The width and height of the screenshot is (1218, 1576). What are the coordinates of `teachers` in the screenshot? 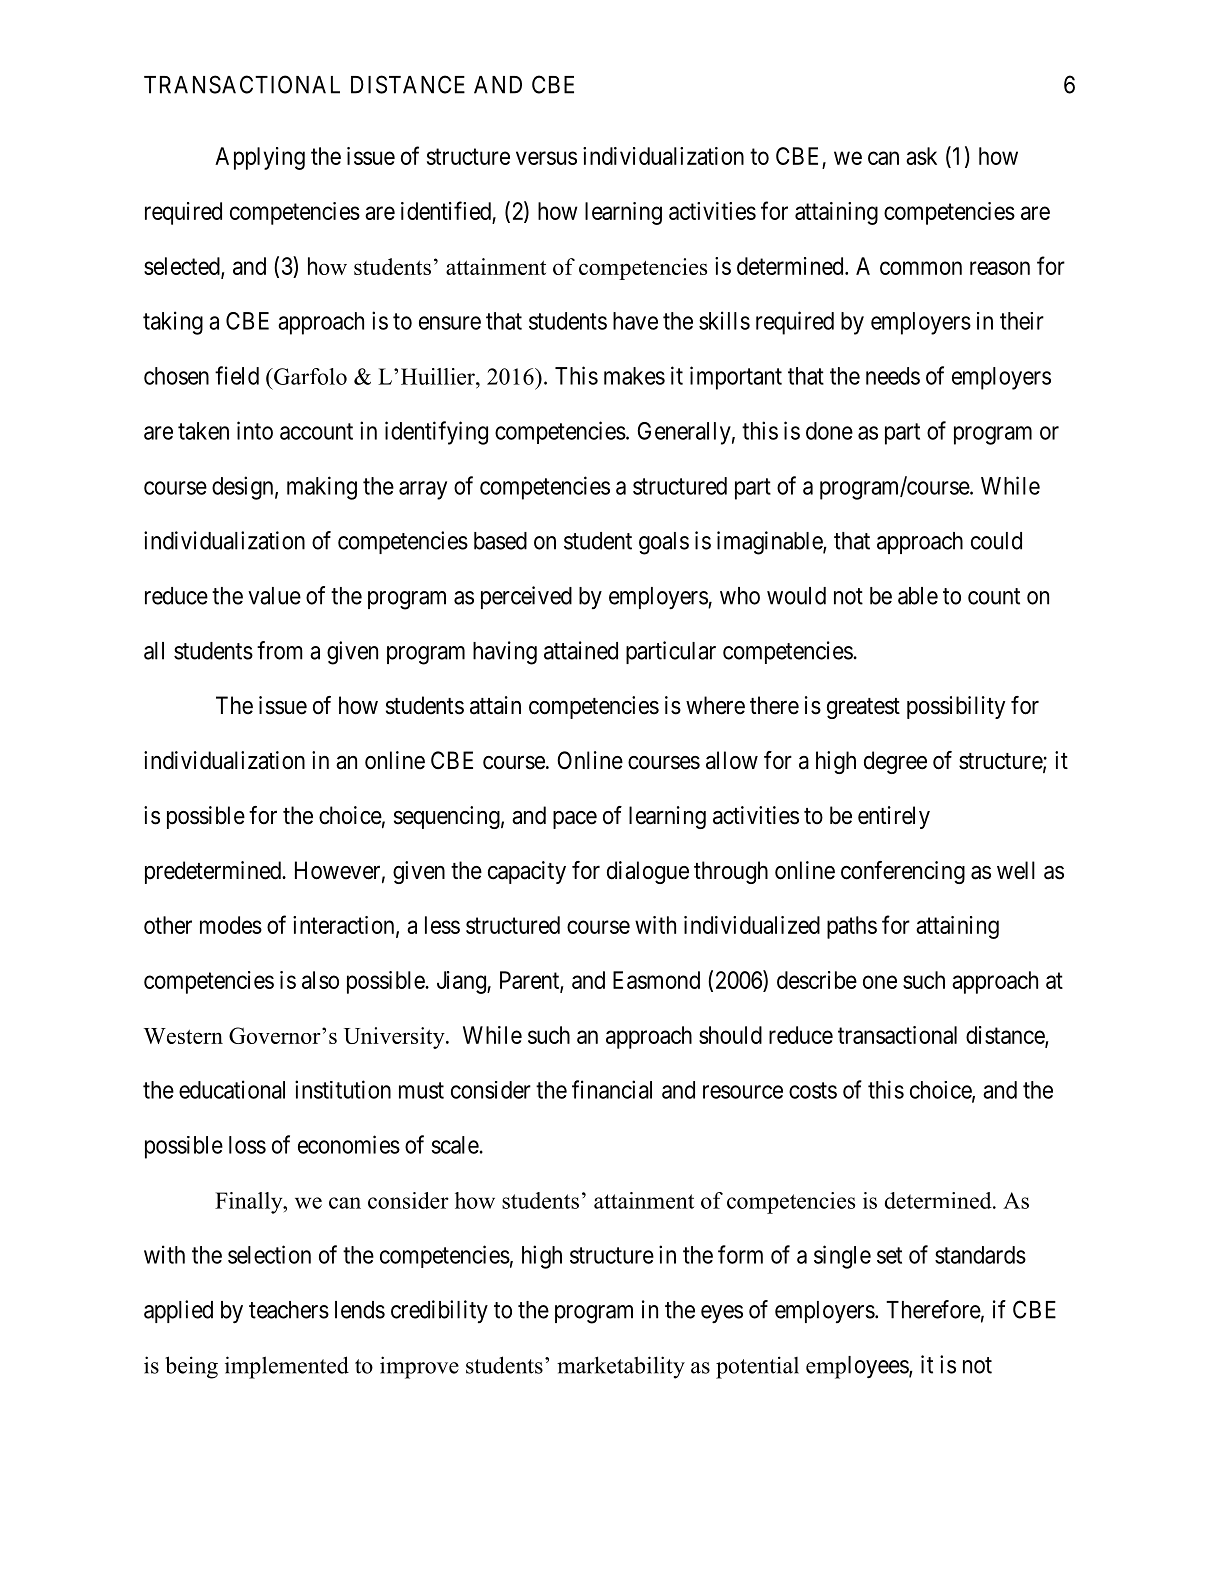 It's located at (289, 1310).
